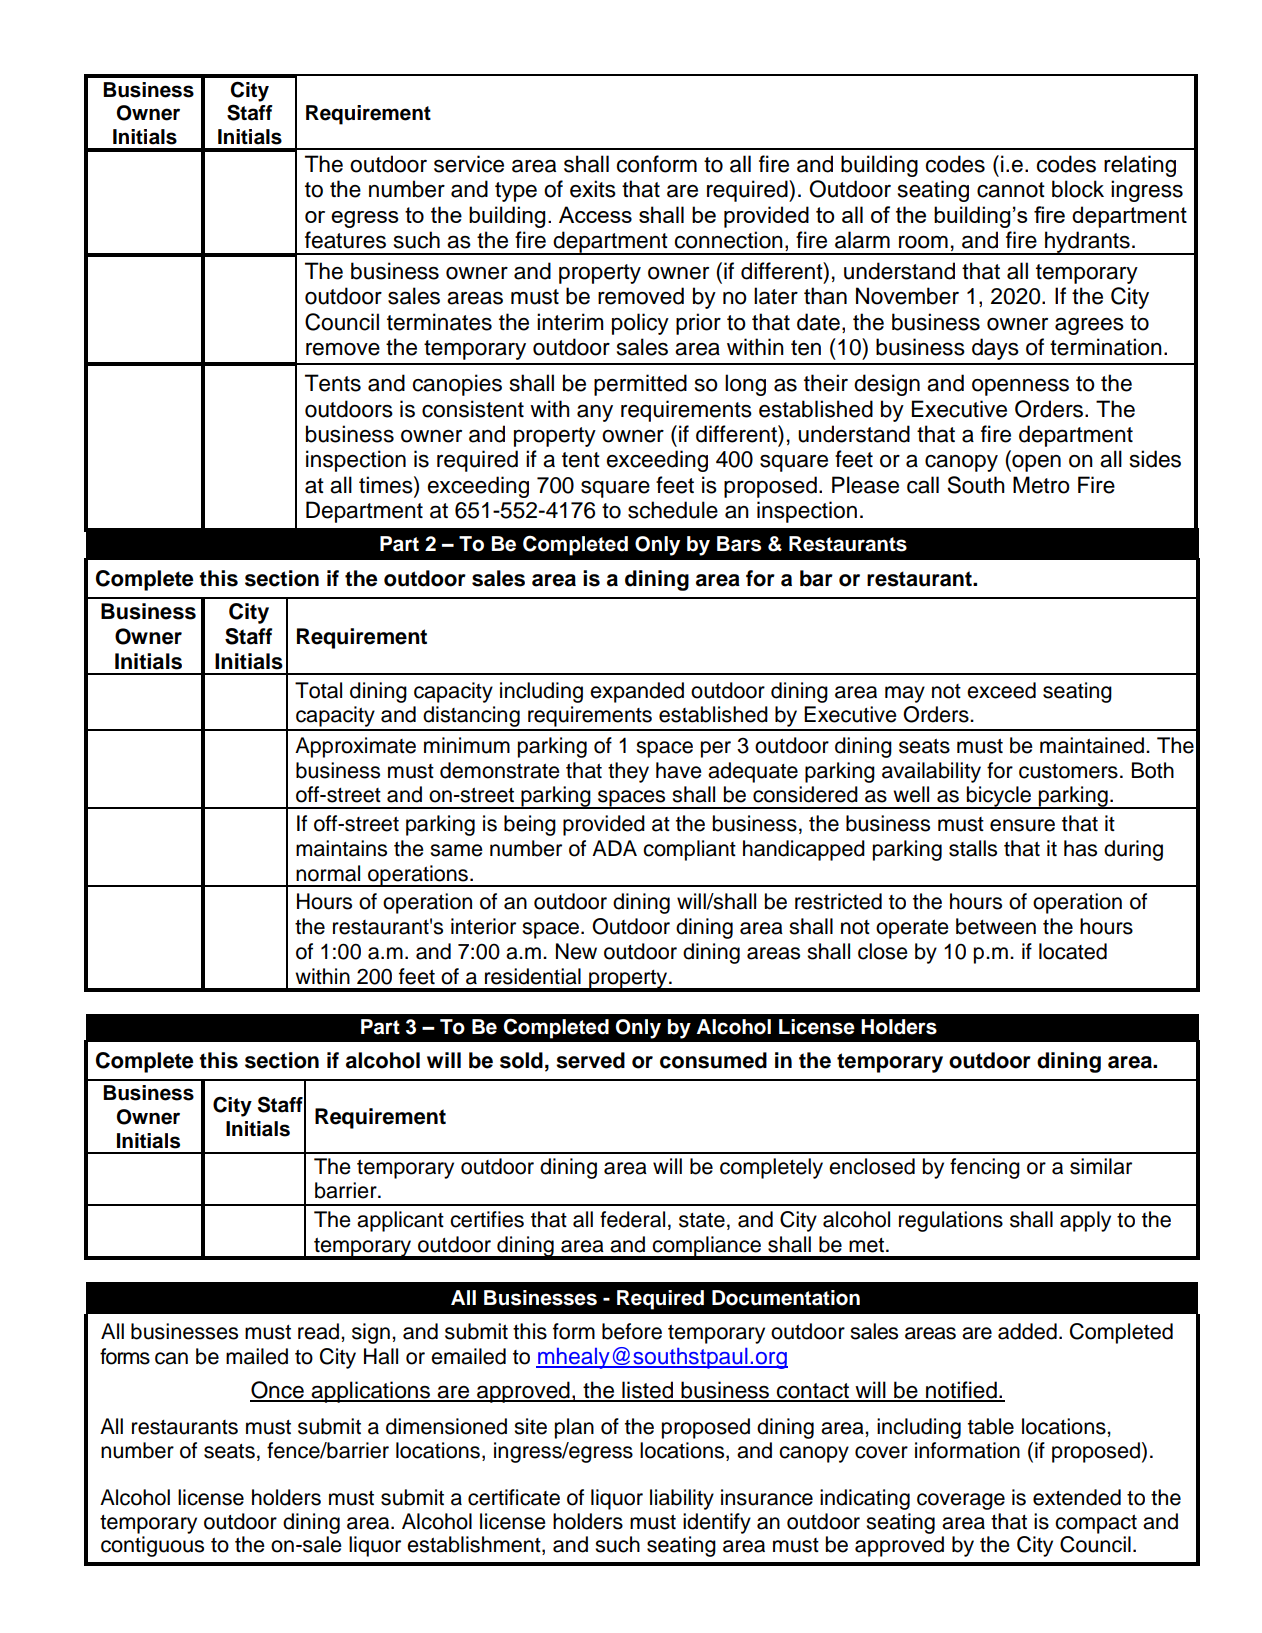 This screenshot has width=1262, height=1633. I want to click on liability, so click(682, 1499).
